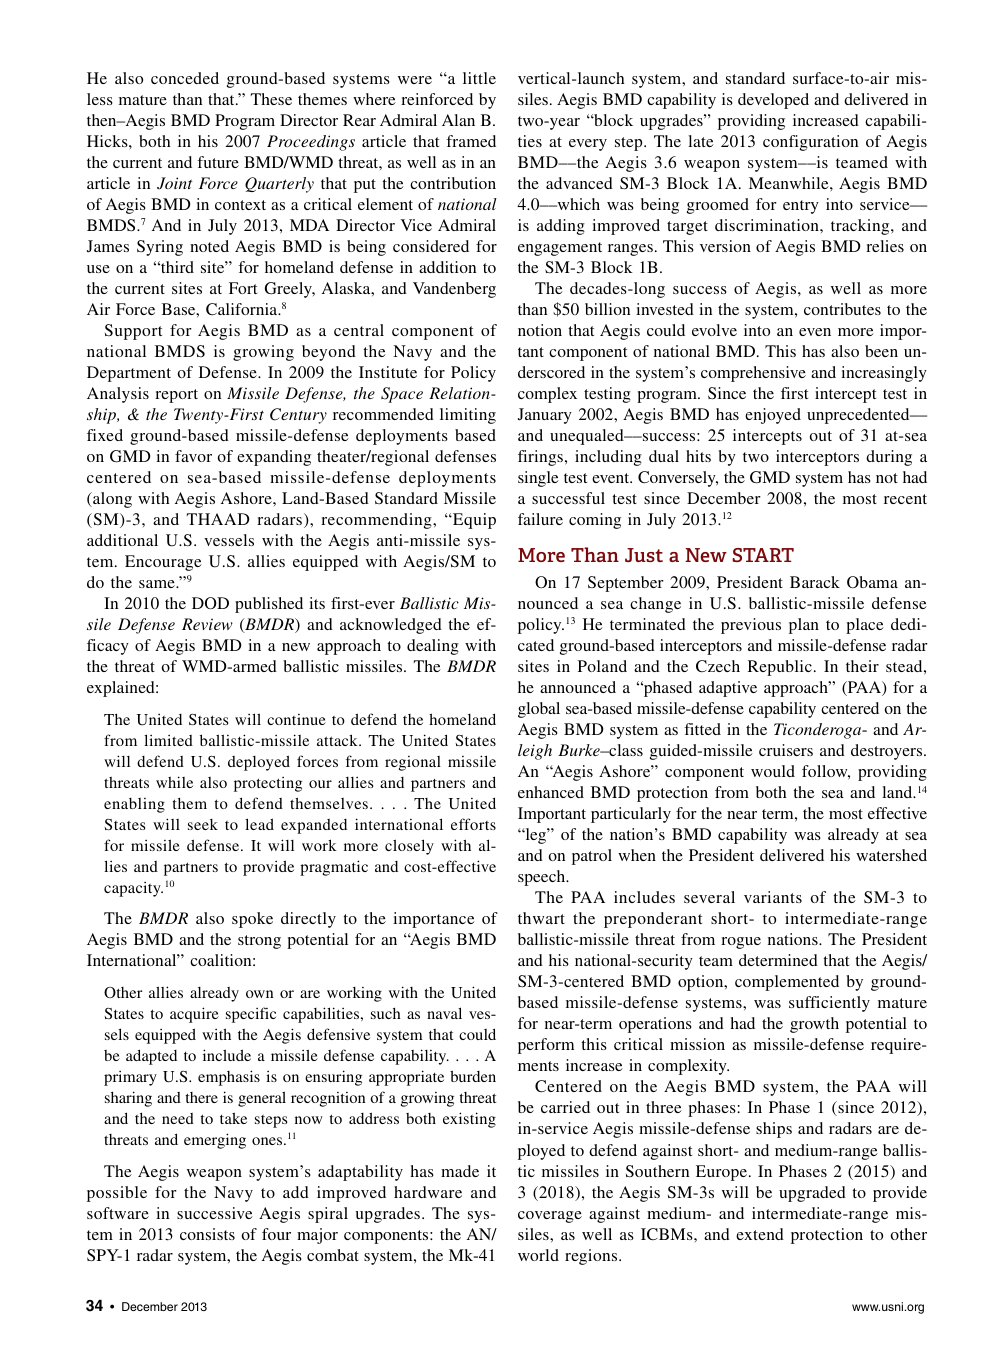  Describe the element at coordinates (194, 1015) in the screenshot. I see `acquire` at that location.
